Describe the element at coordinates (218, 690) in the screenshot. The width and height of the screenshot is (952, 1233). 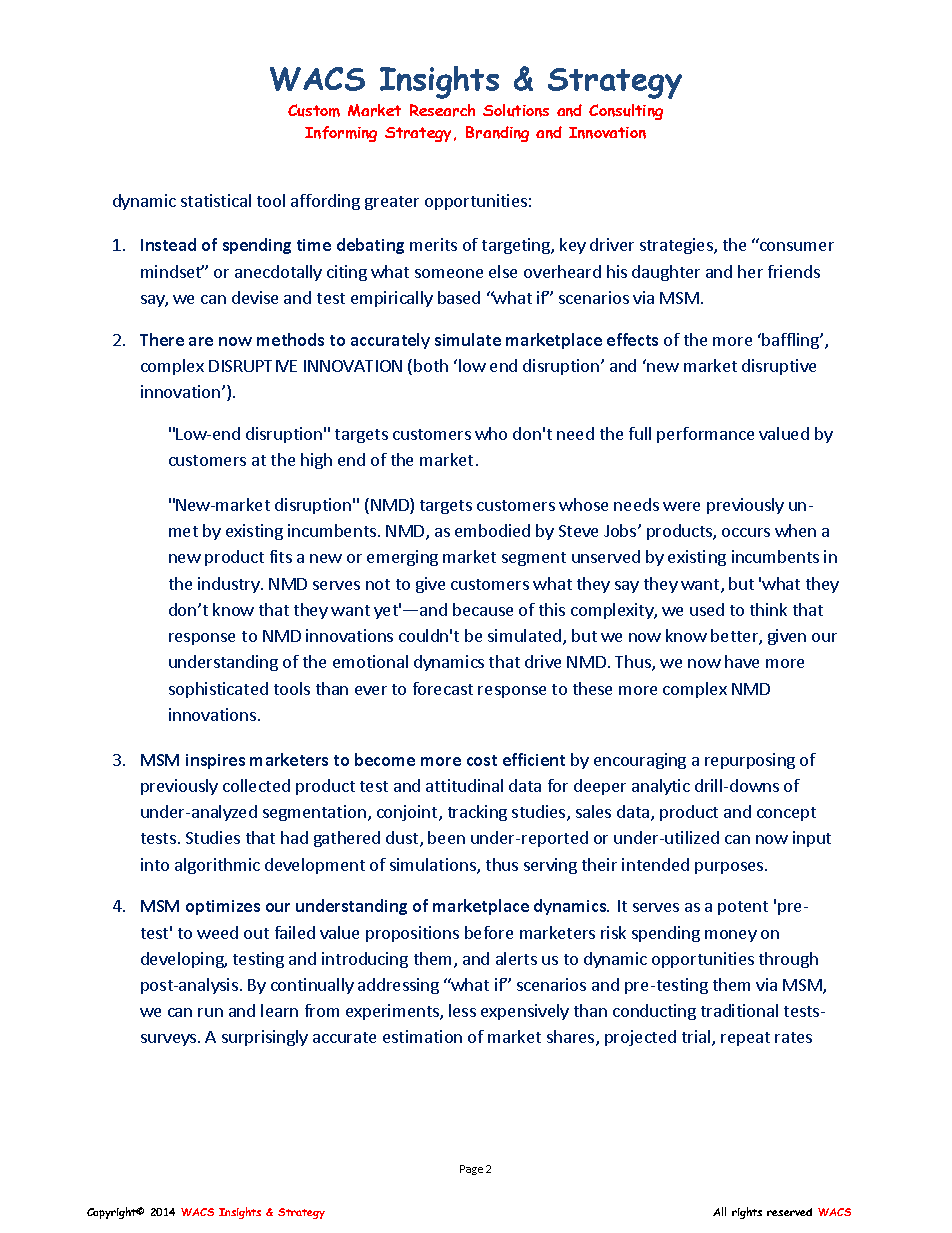
I see `sophisticated` at that location.
